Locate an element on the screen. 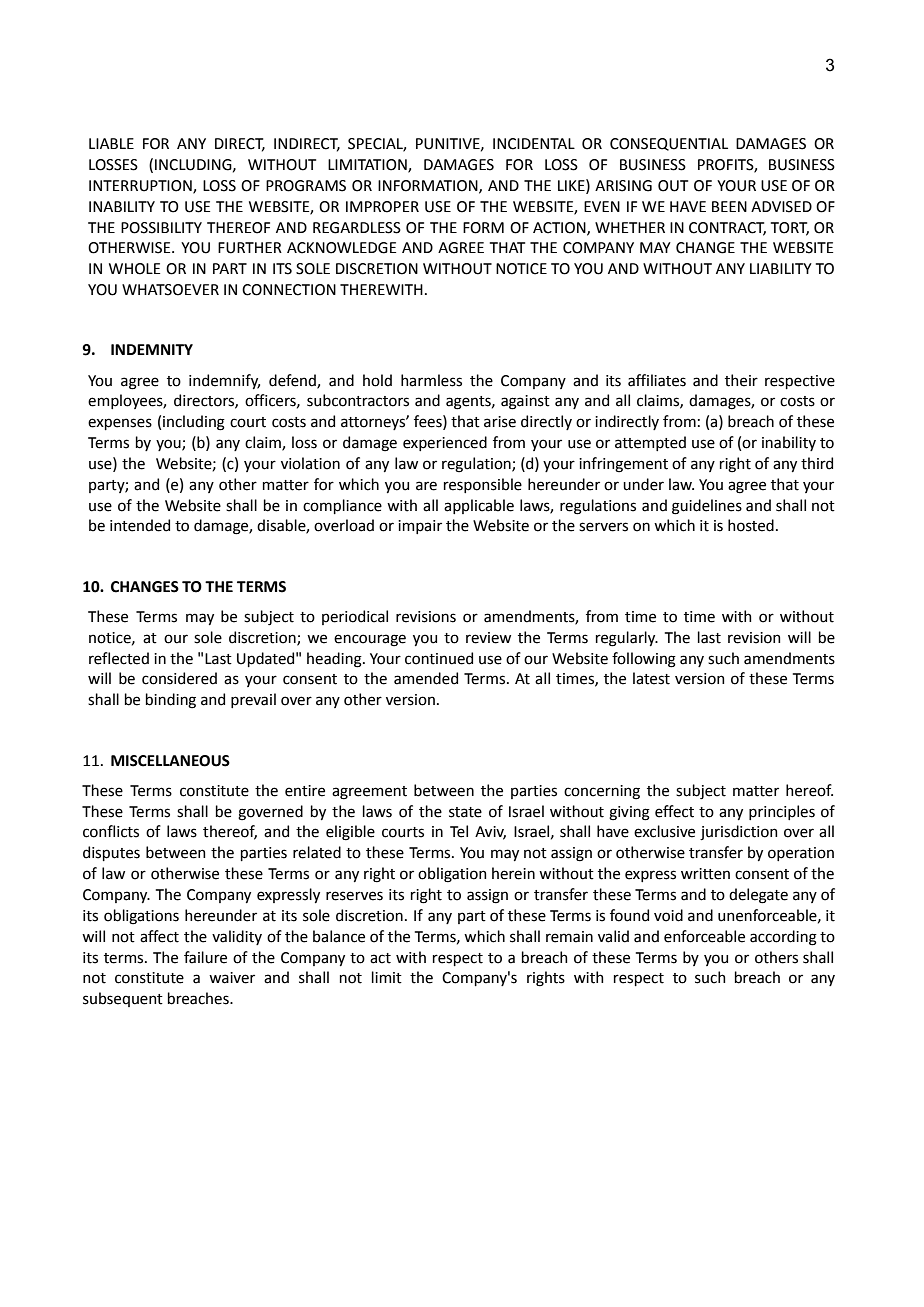 The image size is (924, 1307). latest is located at coordinates (651, 678).
